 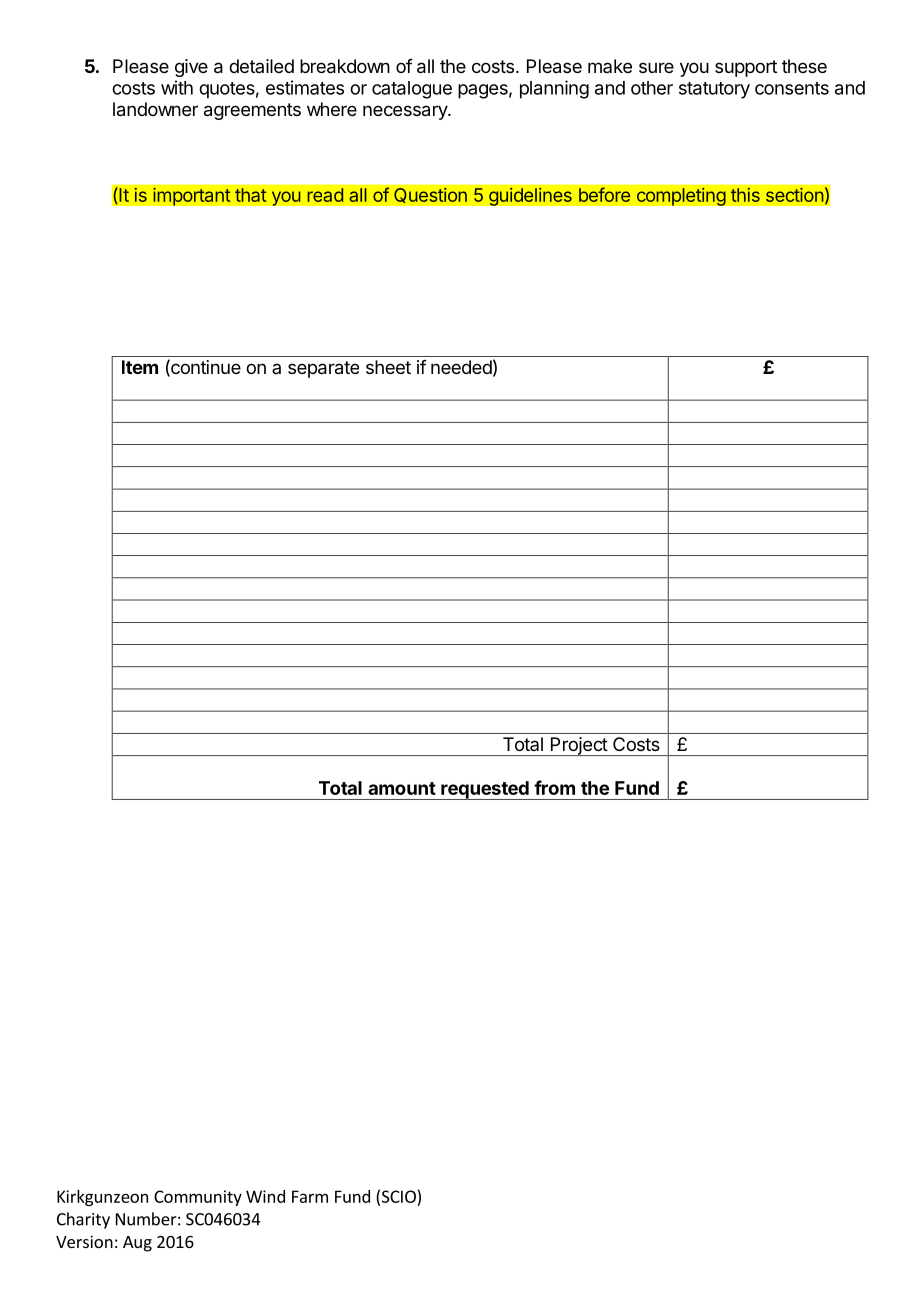 I want to click on Wind, so click(x=265, y=1196).
